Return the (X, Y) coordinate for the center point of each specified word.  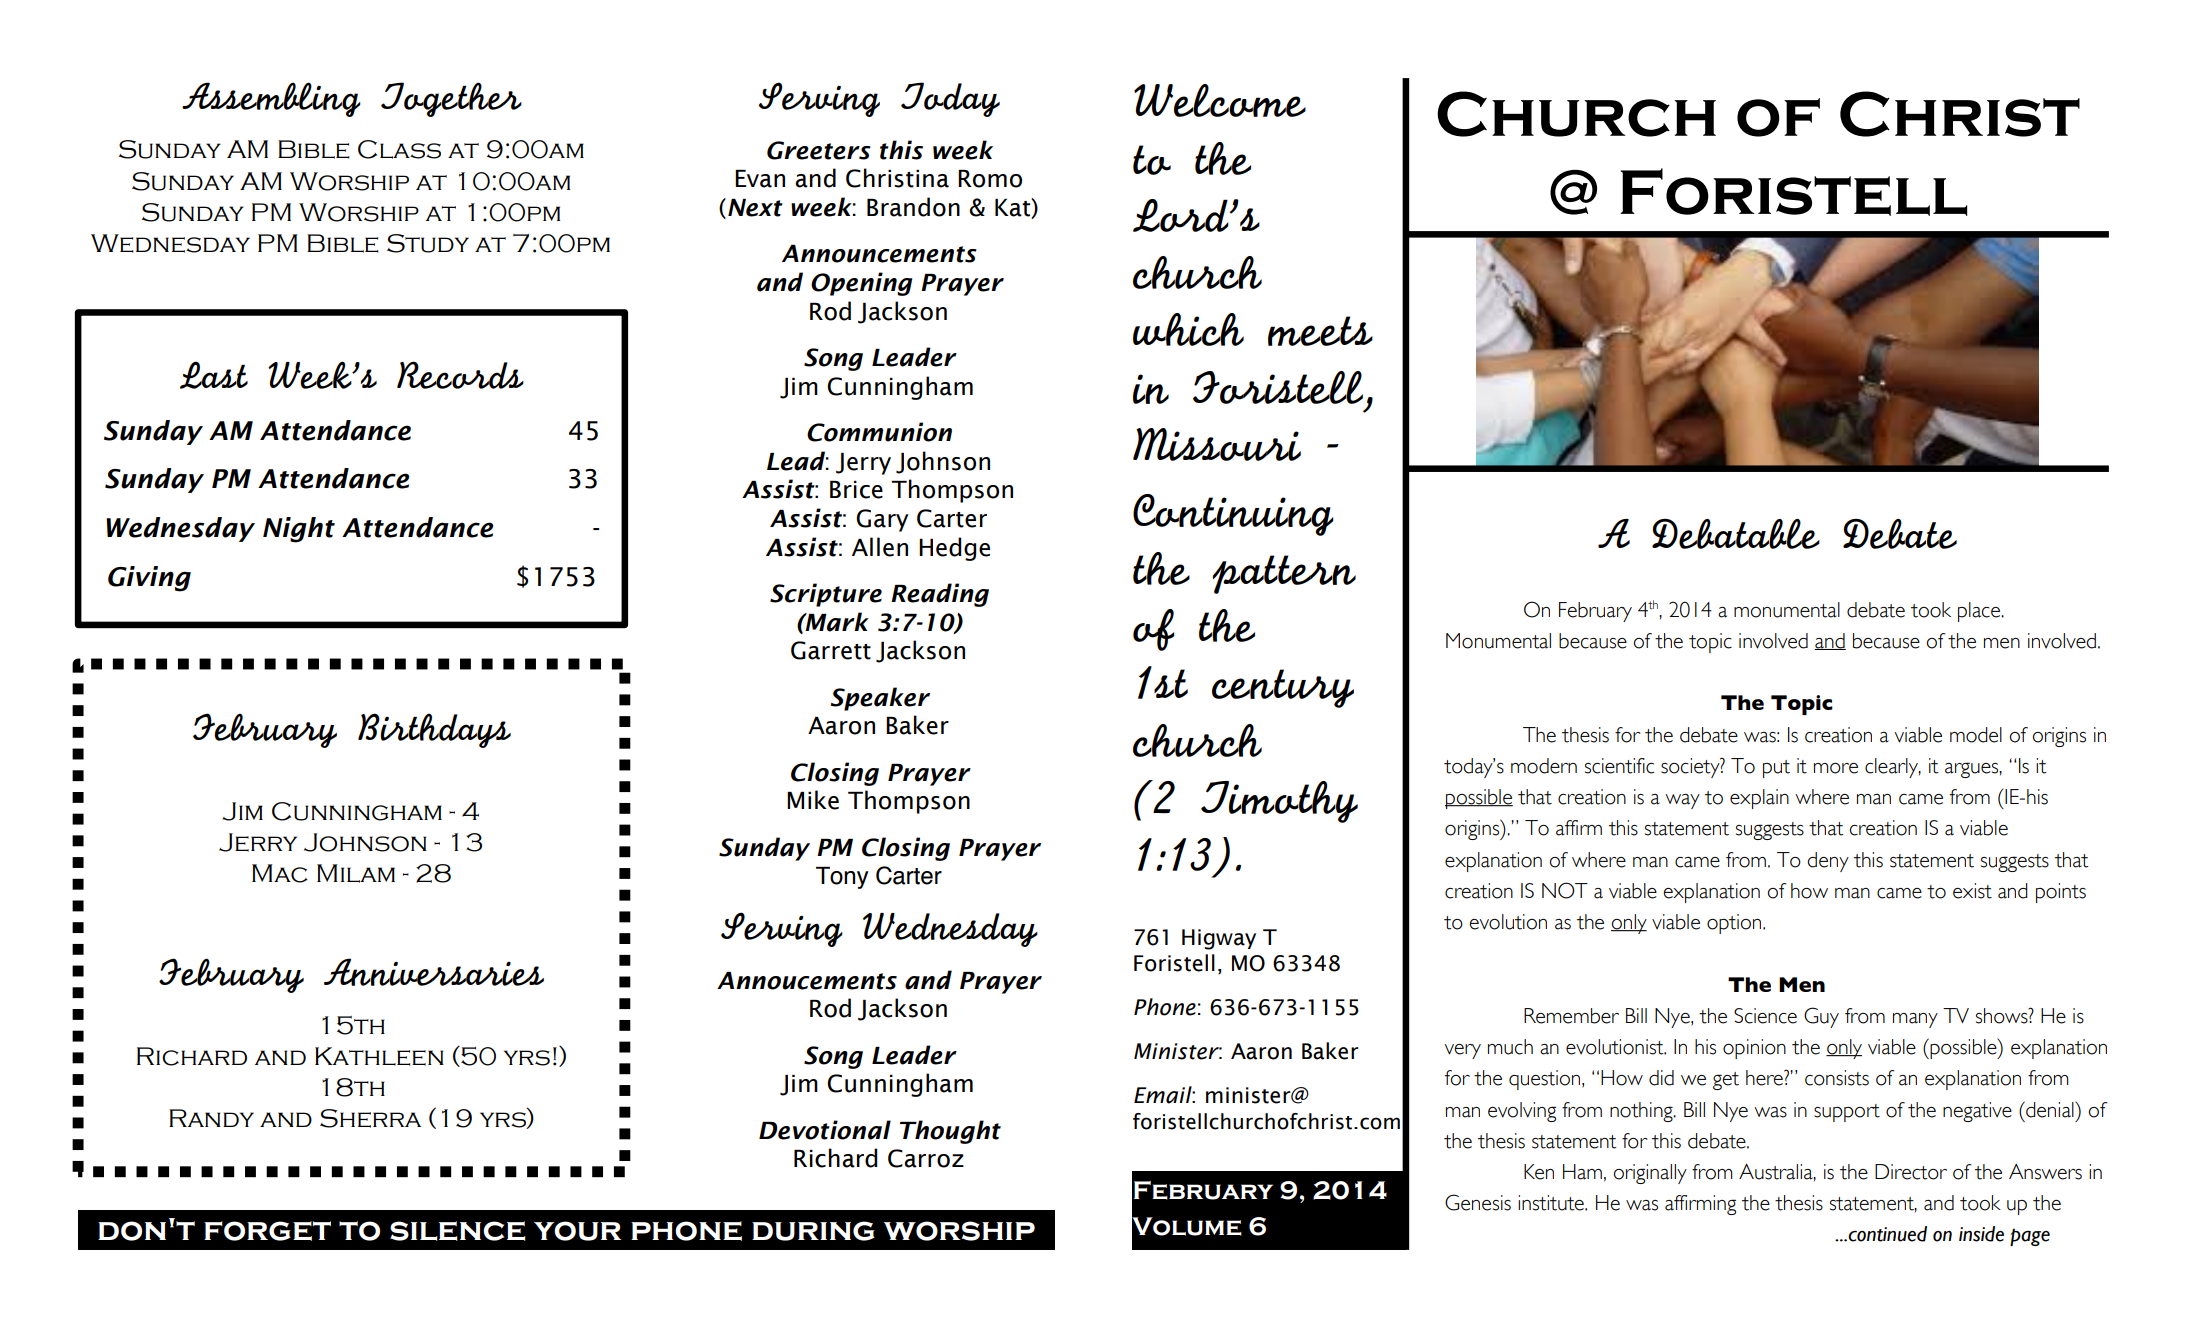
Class (399, 149)
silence (458, 1231)
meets (1320, 331)
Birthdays (434, 730)
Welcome (1220, 100)
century (1283, 688)
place (1980, 612)
